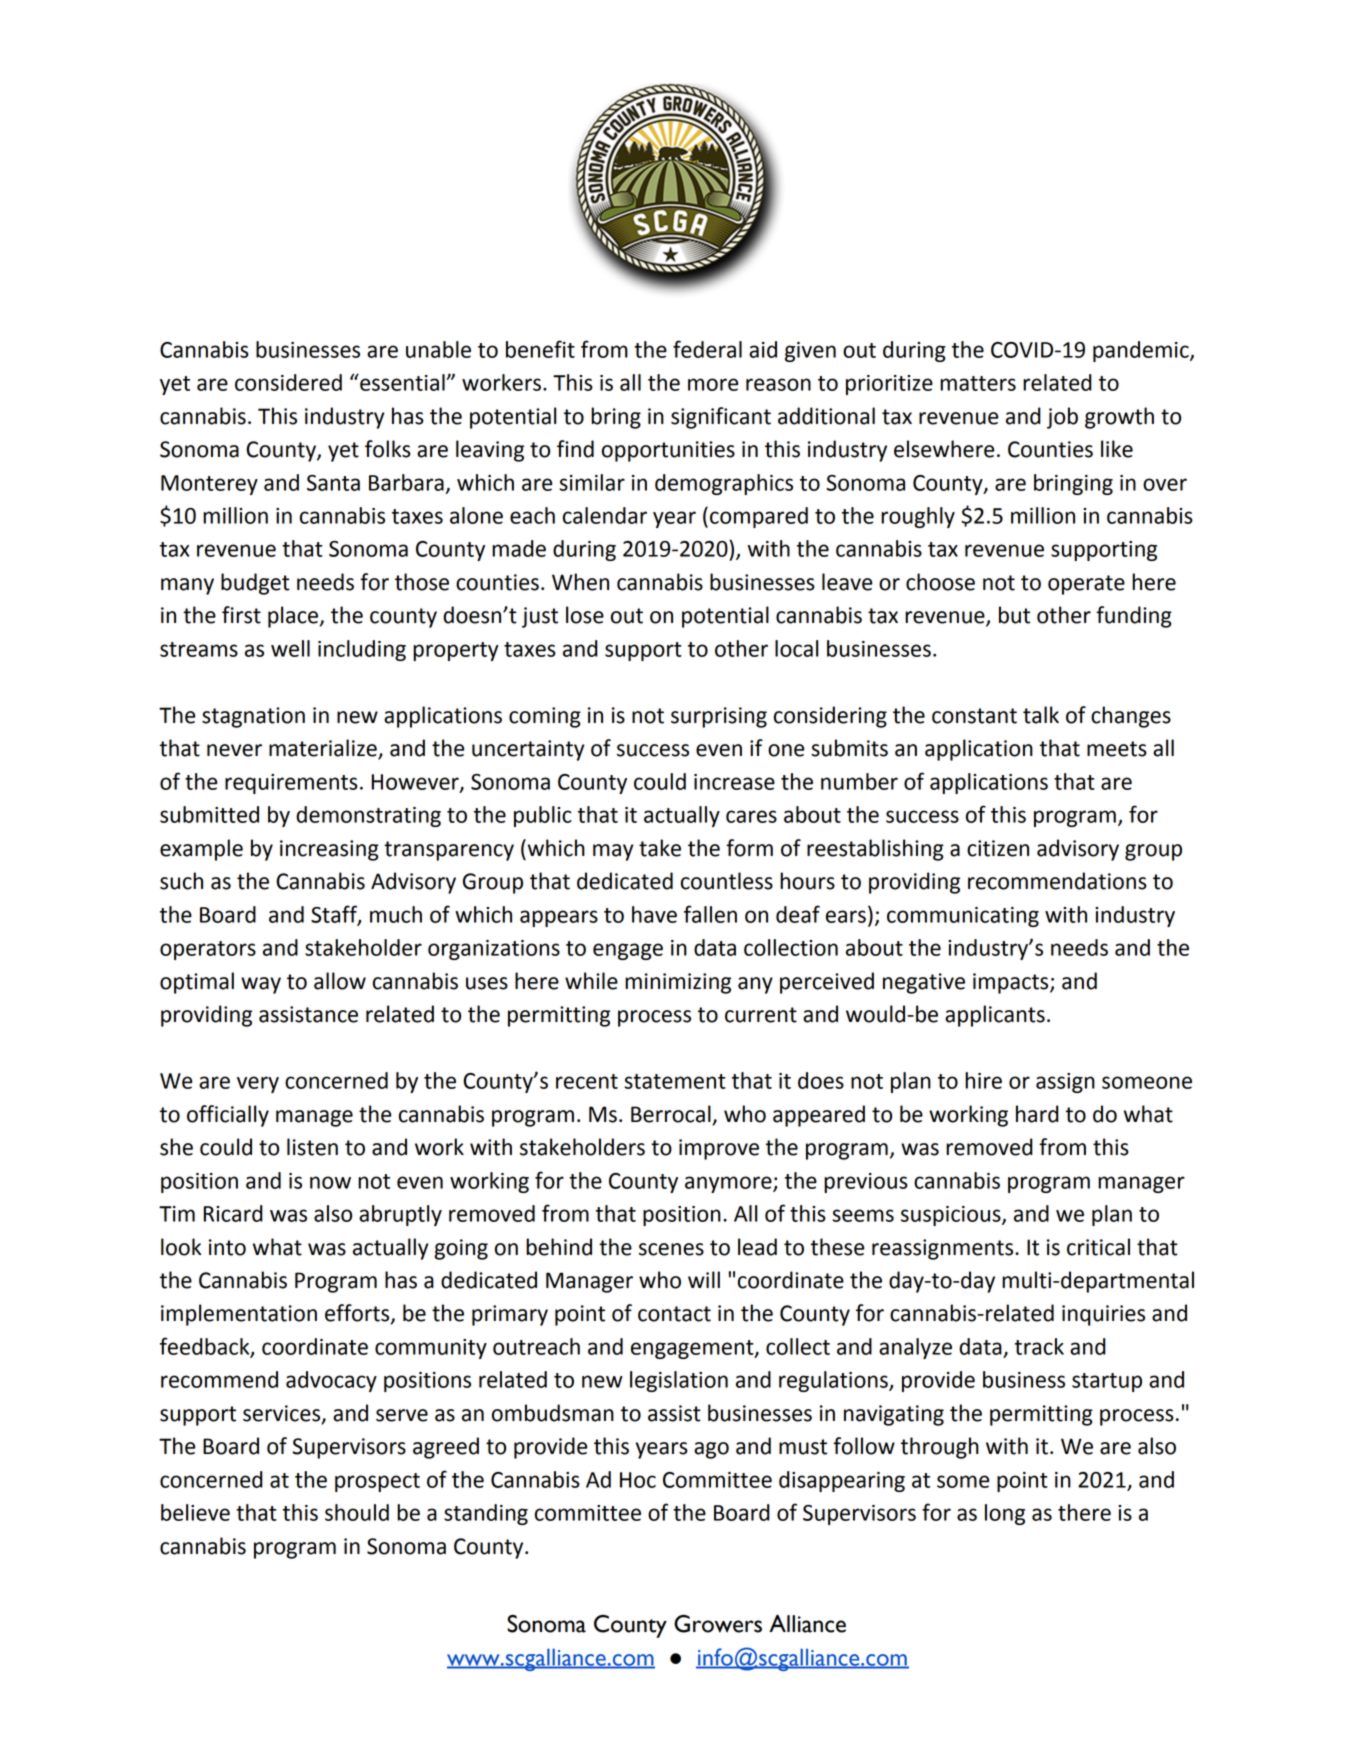  I want to click on way, so click(261, 985).
